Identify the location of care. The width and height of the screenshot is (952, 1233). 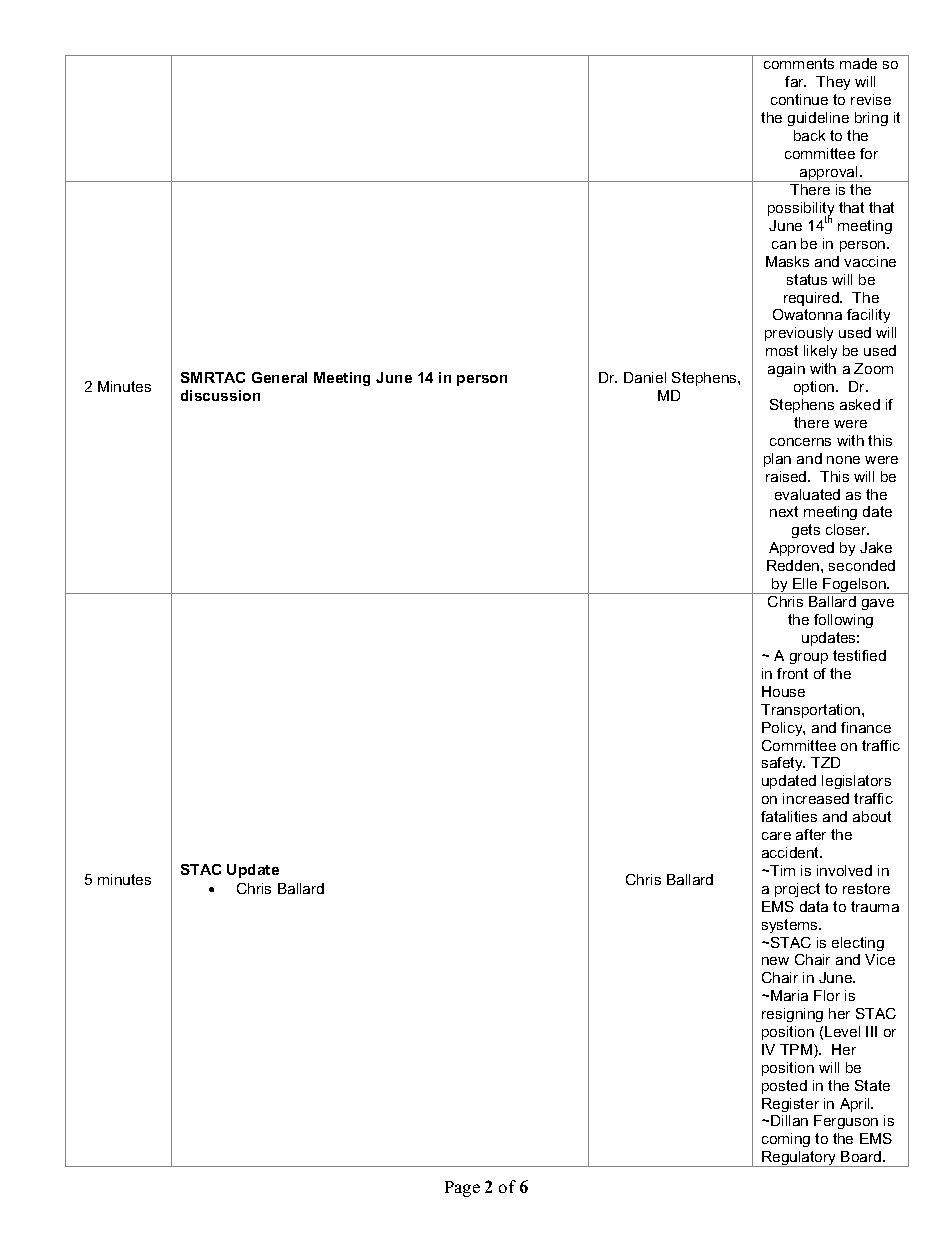
(776, 836).
